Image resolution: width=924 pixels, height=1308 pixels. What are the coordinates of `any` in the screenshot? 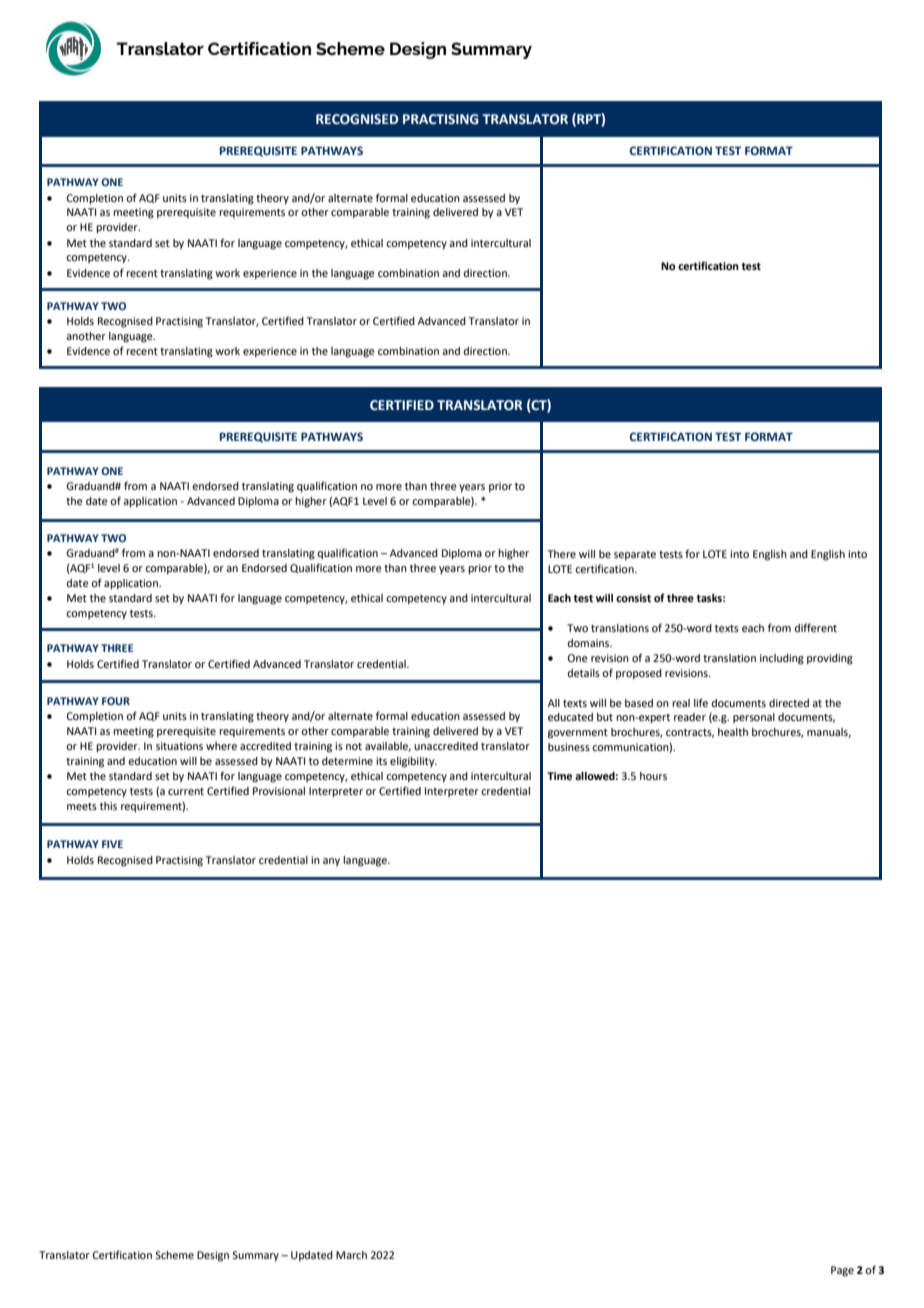 It's located at (331, 862).
